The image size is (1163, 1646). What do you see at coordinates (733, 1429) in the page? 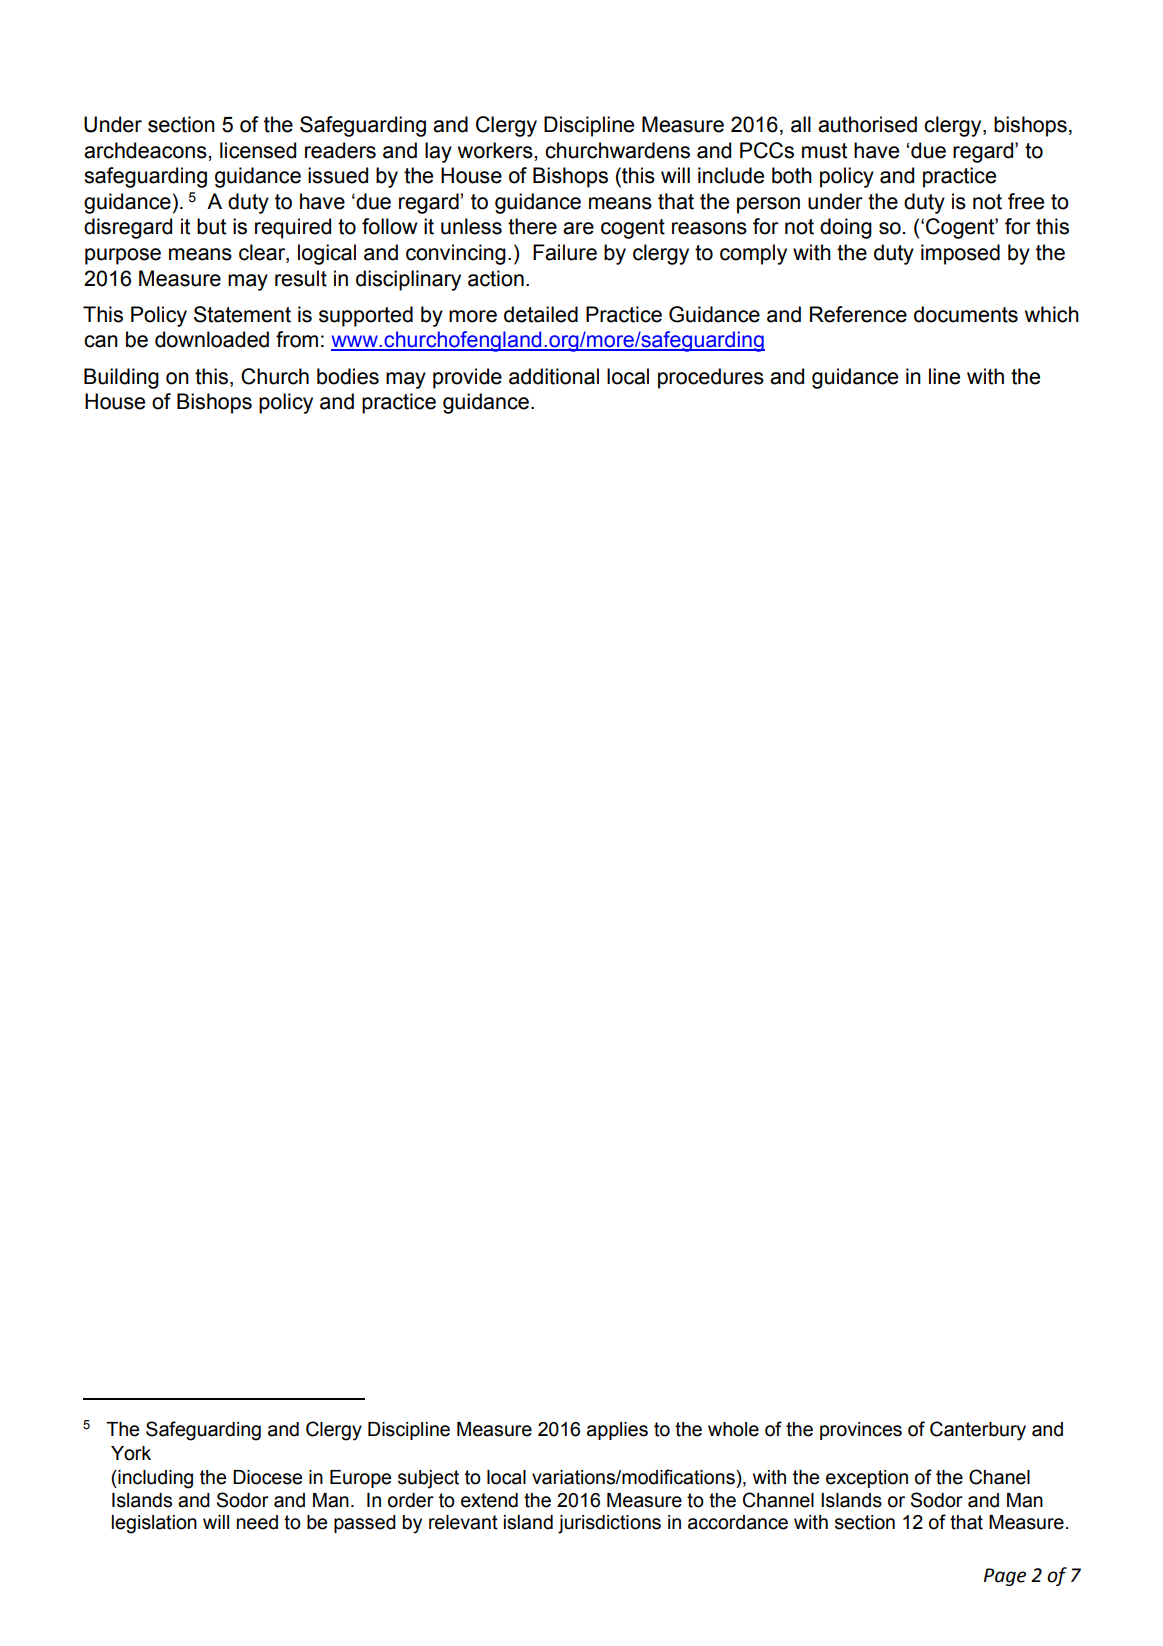
I see `whole` at bounding box center [733, 1429].
